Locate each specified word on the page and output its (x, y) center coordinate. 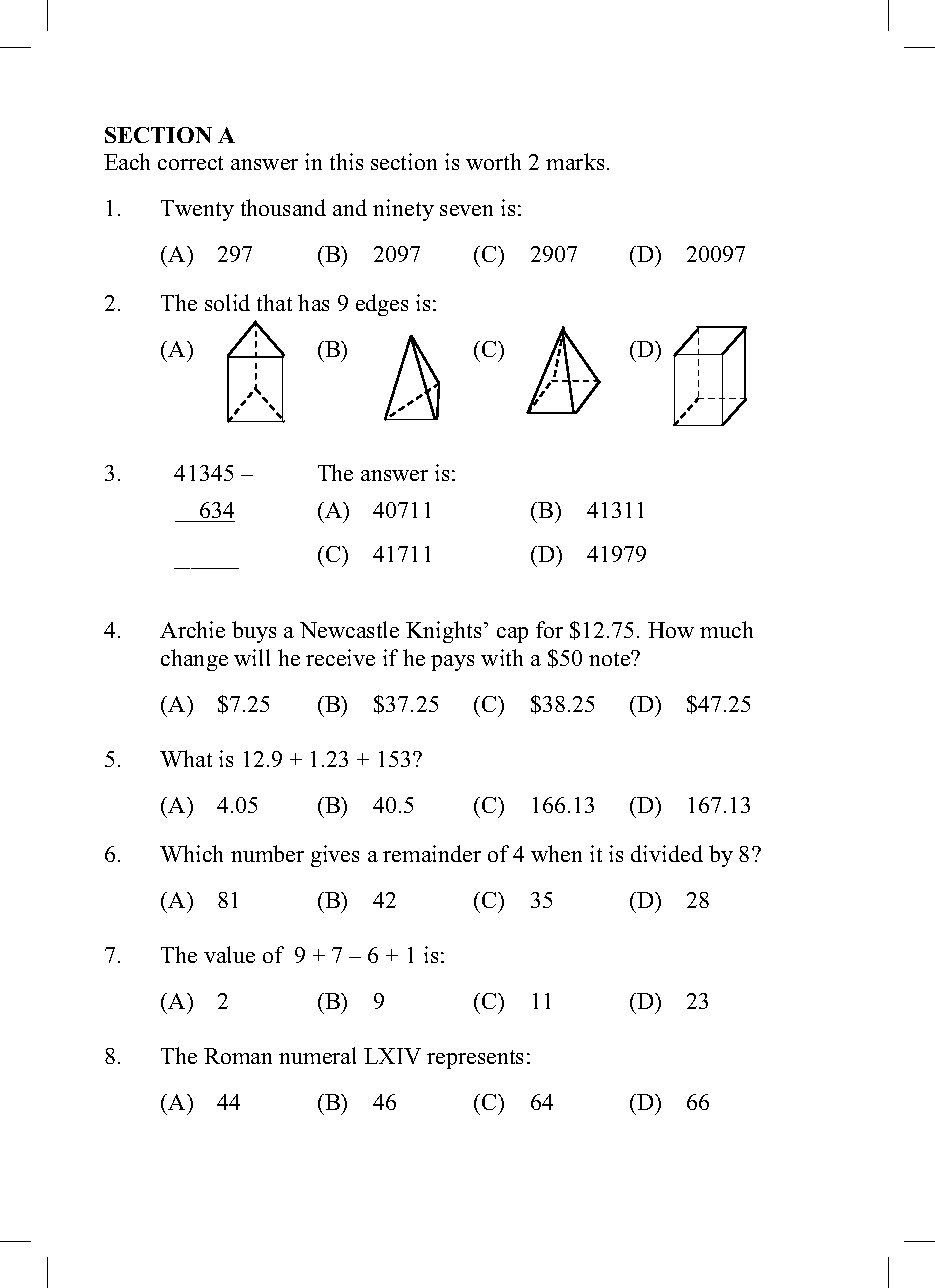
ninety (403, 210)
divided (667, 853)
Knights (443, 632)
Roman (238, 1056)
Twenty (197, 210)
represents (475, 1059)
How (671, 630)
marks (575, 161)
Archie (192, 629)
